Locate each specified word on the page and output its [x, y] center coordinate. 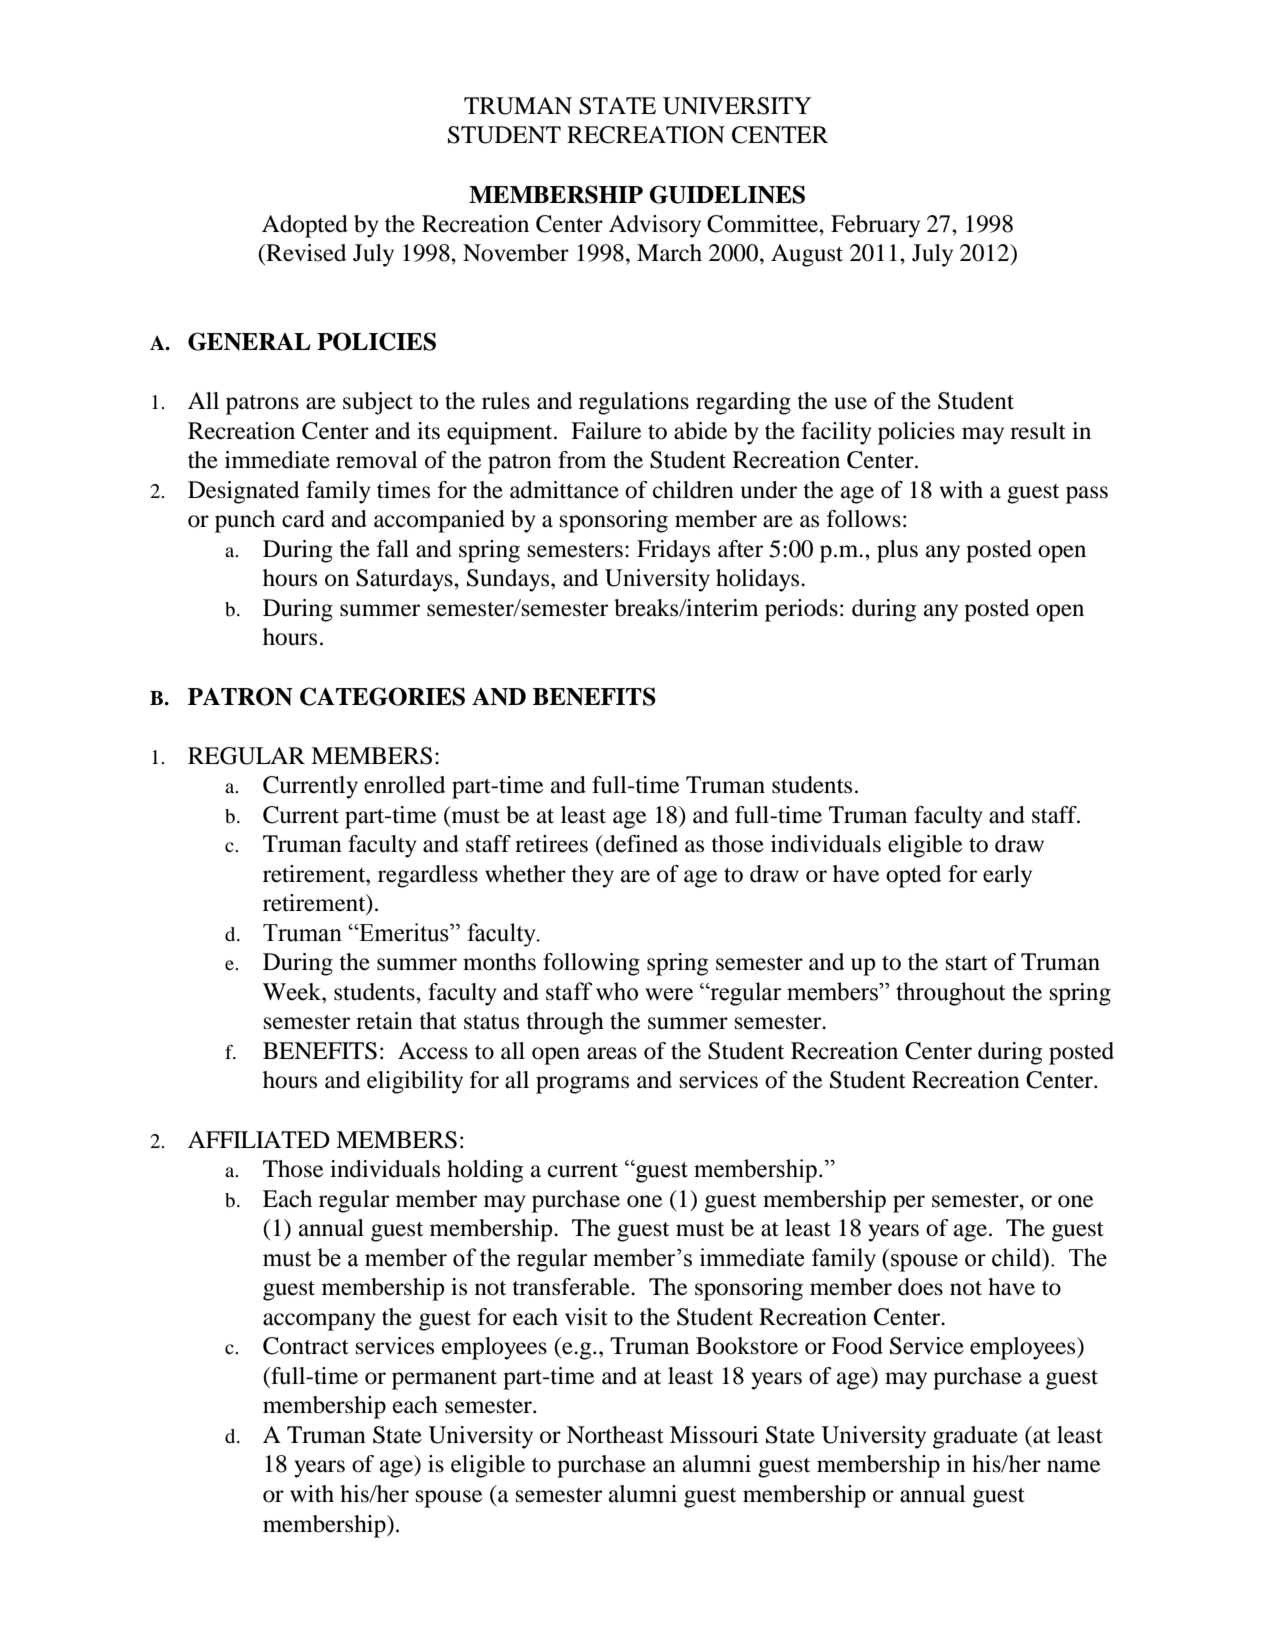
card [303, 519]
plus [897, 551]
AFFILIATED [259, 1139]
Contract [306, 1346]
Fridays [673, 551]
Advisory [655, 226]
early [1007, 876]
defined [640, 844]
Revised [305, 253]
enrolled [404, 785]
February [875, 226]
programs [582, 1085]
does [920, 1287]
